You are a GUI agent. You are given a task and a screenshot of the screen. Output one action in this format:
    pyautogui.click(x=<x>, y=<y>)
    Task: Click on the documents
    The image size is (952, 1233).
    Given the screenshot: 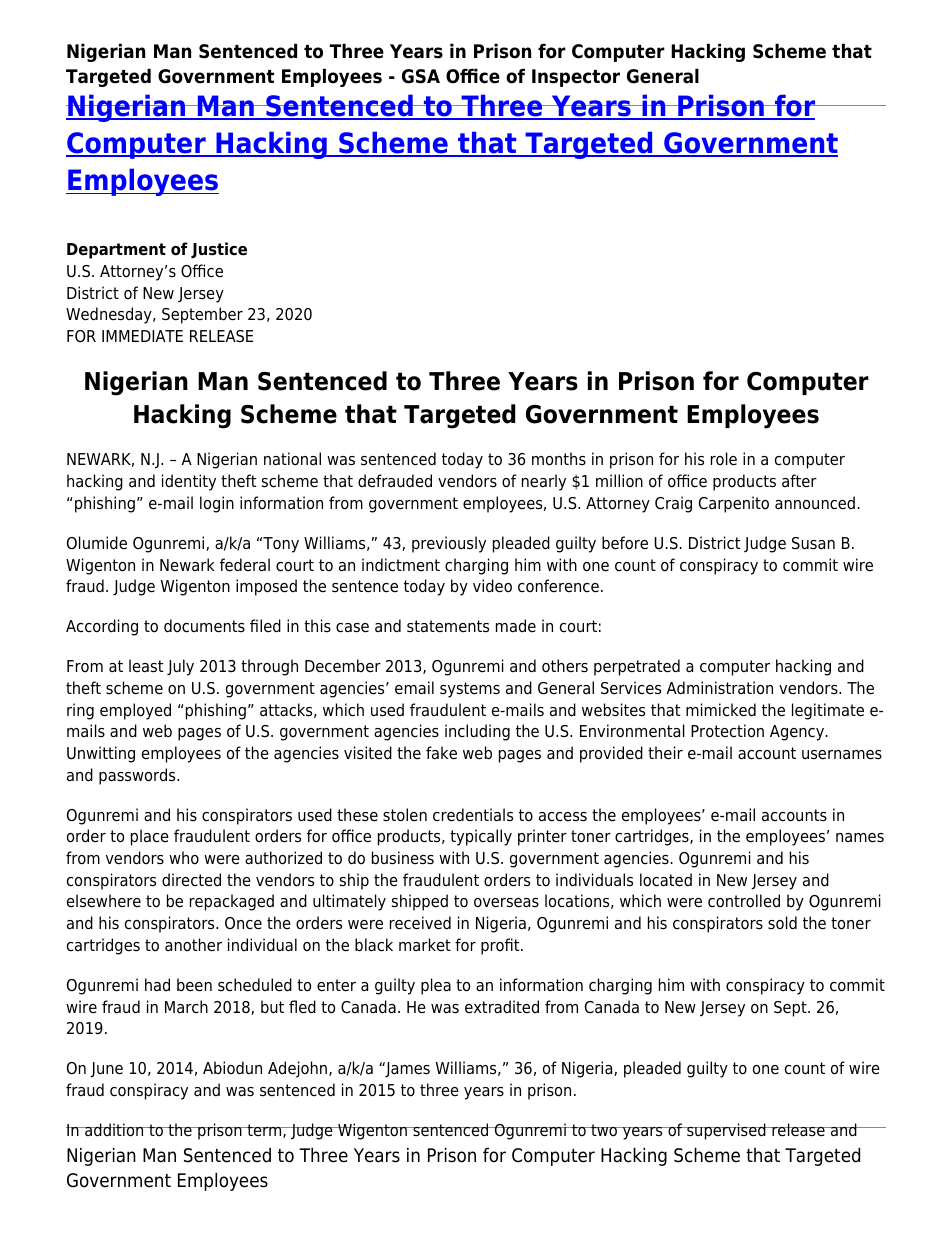 What is the action you would take?
    pyautogui.click(x=204, y=626)
